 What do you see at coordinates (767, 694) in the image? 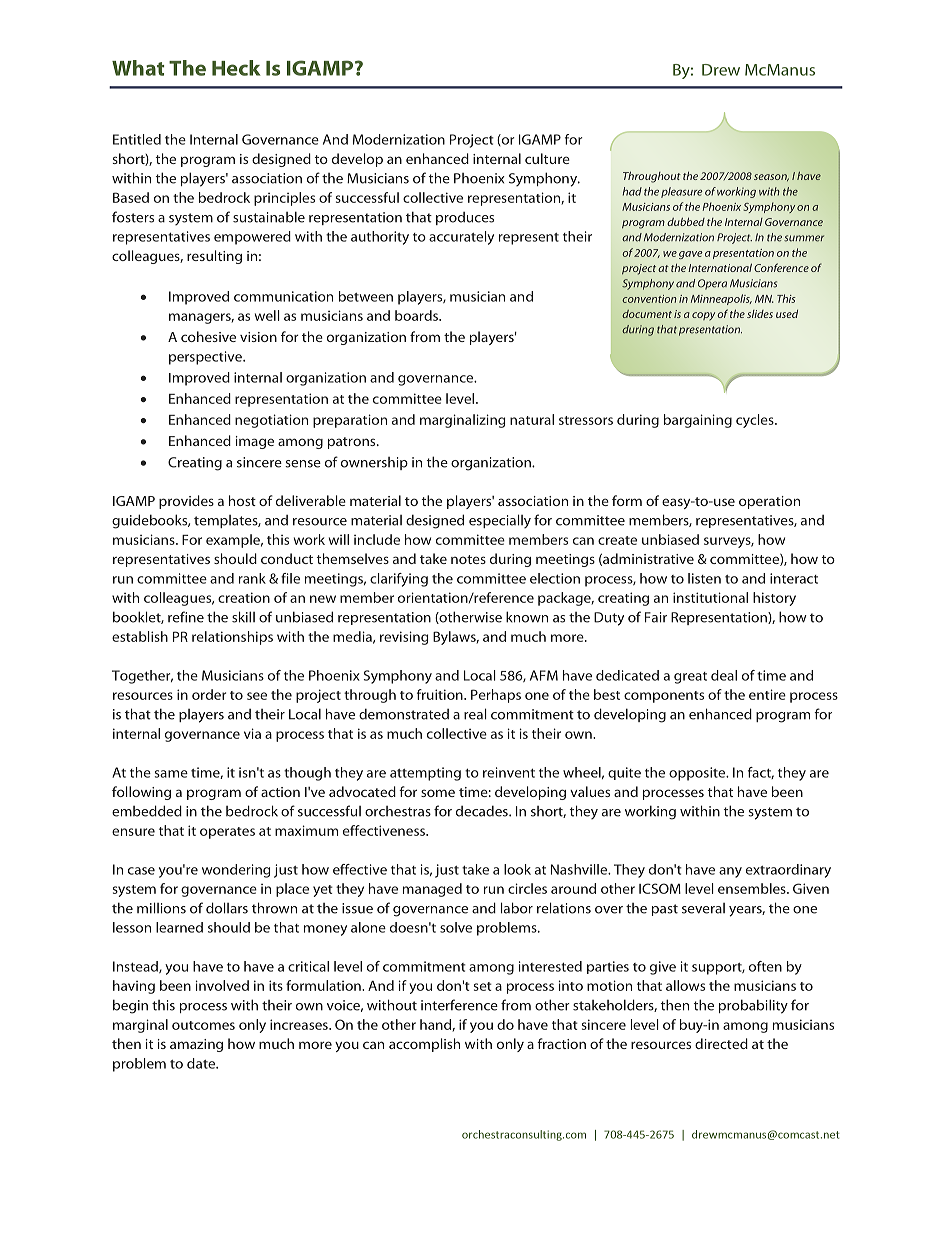
I see `entire` at bounding box center [767, 694].
